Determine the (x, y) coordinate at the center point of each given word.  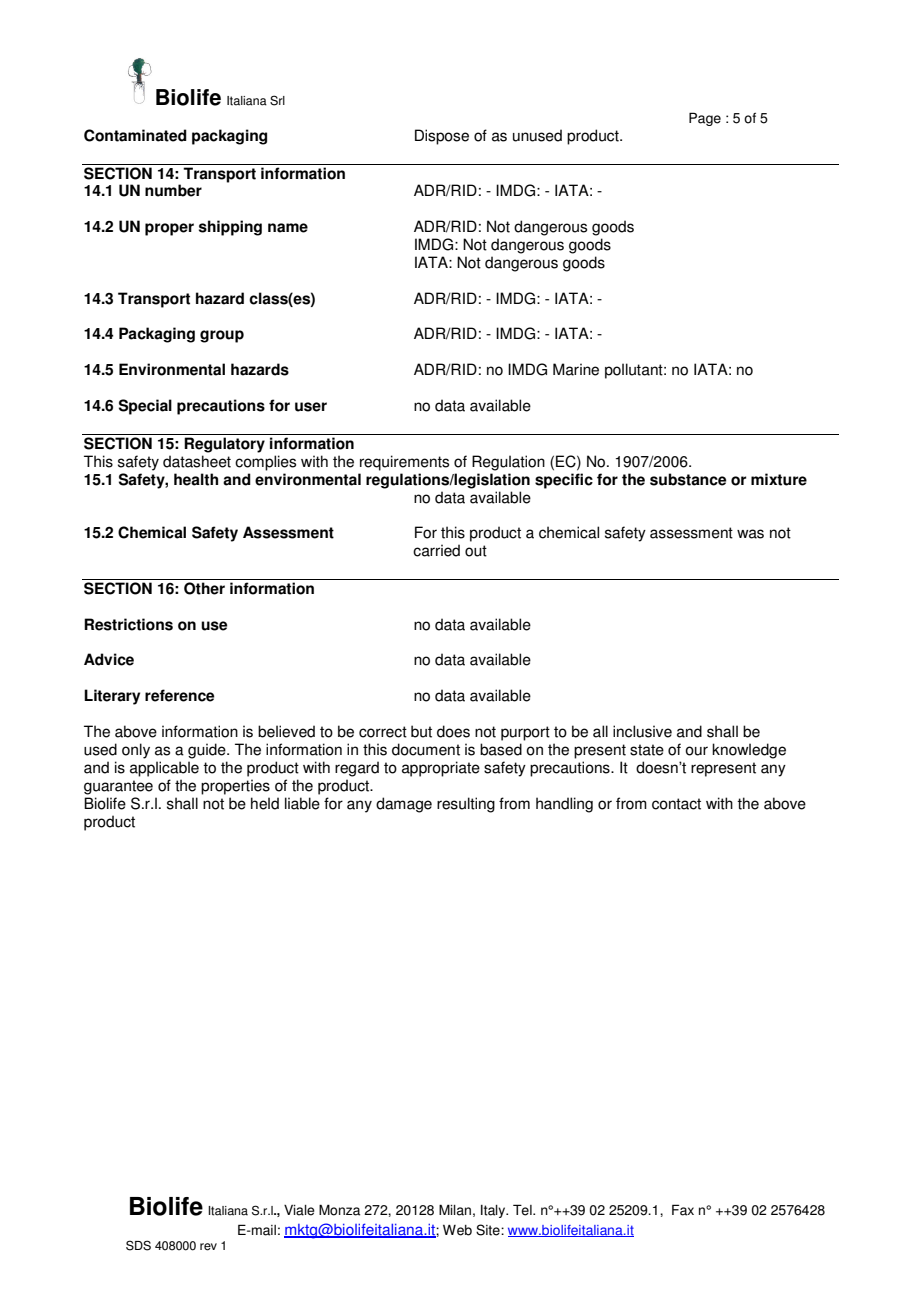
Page (705, 119)
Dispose (442, 137)
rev (208, 1247)
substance (688, 479)
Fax (683, 1210)
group (222, 336)
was (750, 534)
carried (436, 550)
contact (676, 804)
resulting (466, 805)
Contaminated (135, 135)
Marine (576, 369)
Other (204, 588)
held (265, 803)
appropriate (441, 769)
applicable (164, 769)
